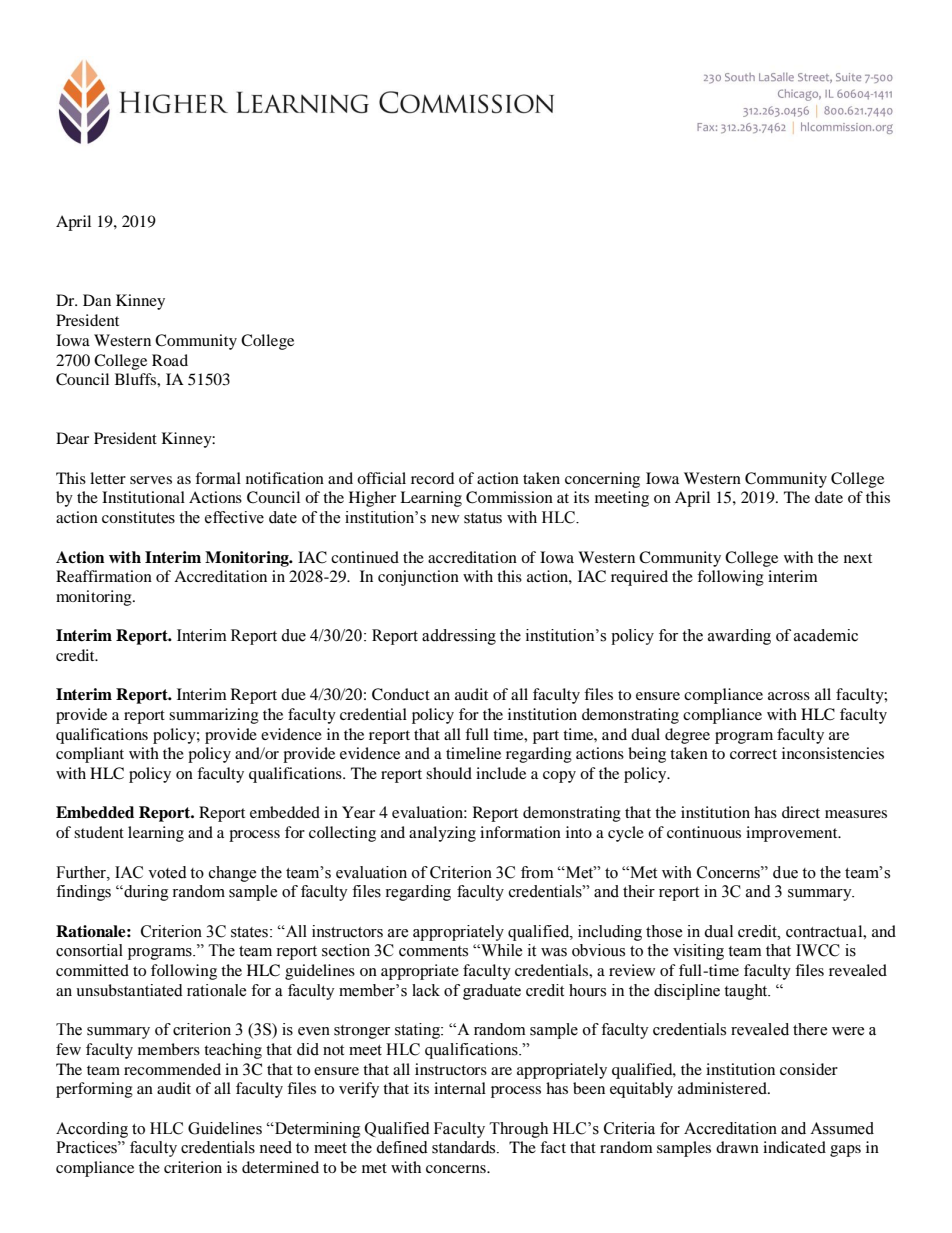 This screenshot has width=952, height=1233. What do you see at coordinates (104, 576) in the screenshot?
I see `Reaffirmation` at bounding box center [104, 576].
